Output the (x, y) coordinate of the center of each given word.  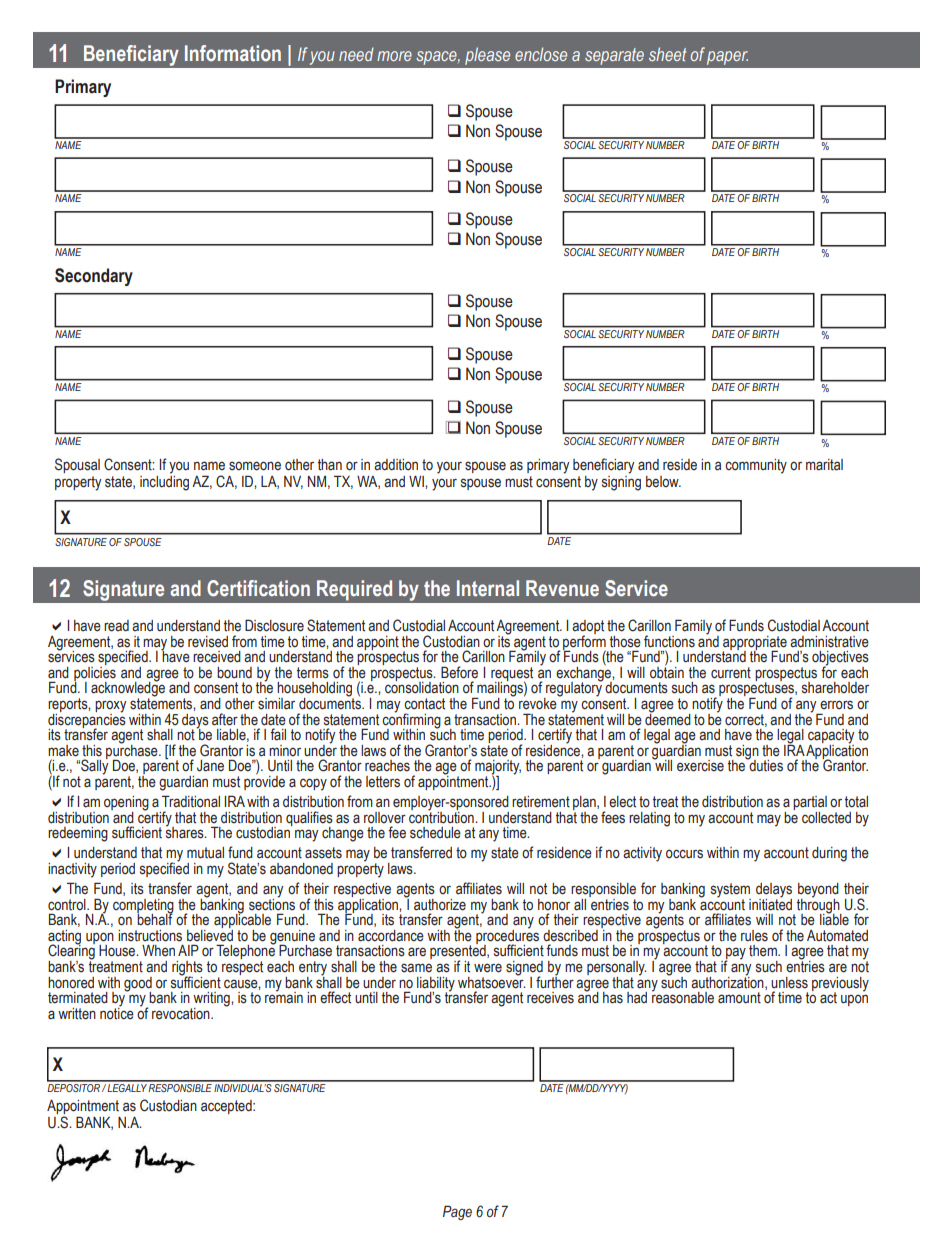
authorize (440, 905)
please (487, 56)
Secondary (94, 277)
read (116, 626)
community (756, 466)
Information (233, 53)
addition (396, 465)
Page (457, 1212)
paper (727, 58)
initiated (770, 903)
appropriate (755, 644)
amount (739, 998)
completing (143, 907)
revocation (182, 1014)
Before (459, 672)
